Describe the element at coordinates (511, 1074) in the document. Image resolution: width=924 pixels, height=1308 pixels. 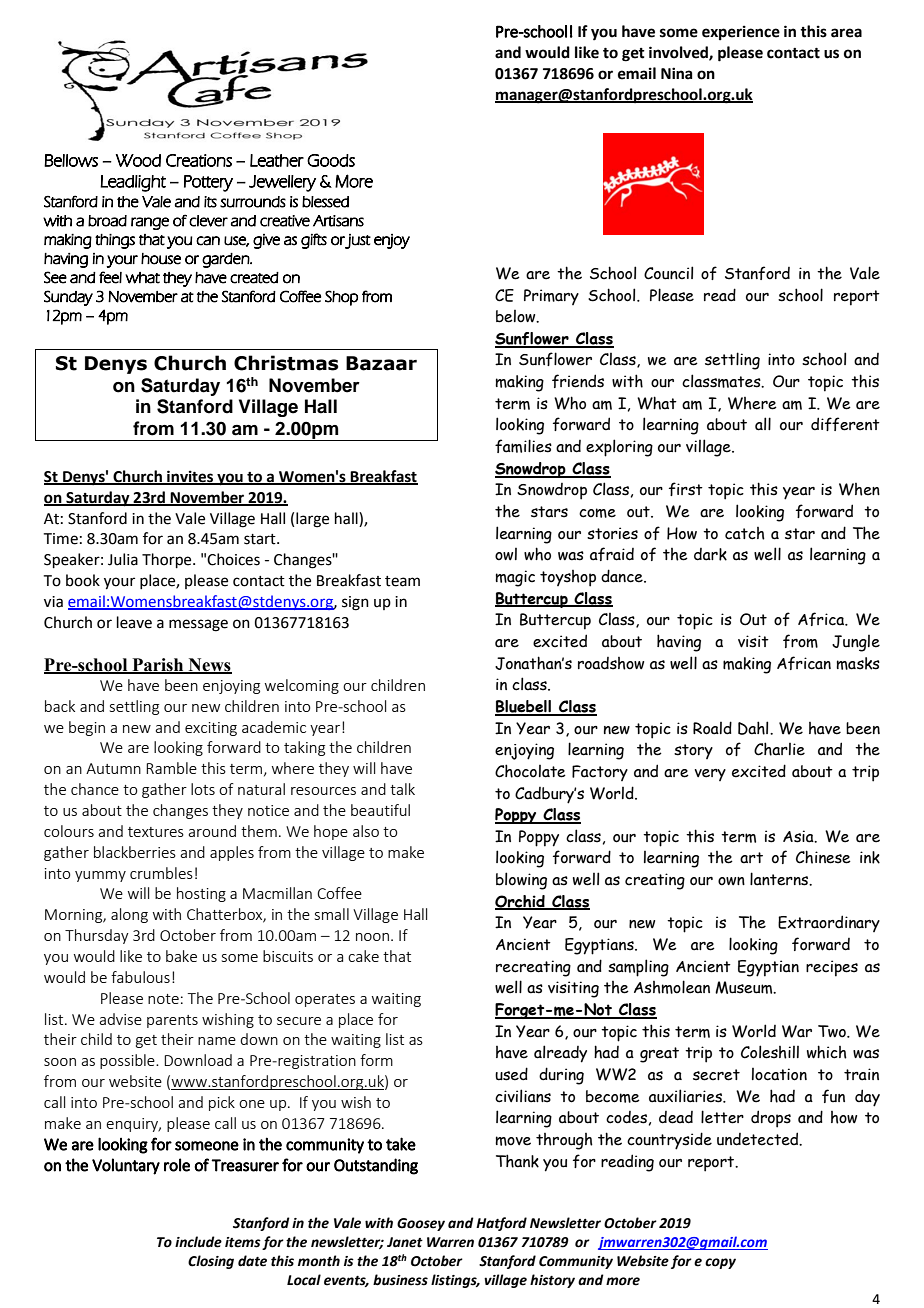
I see `used` at that location.
